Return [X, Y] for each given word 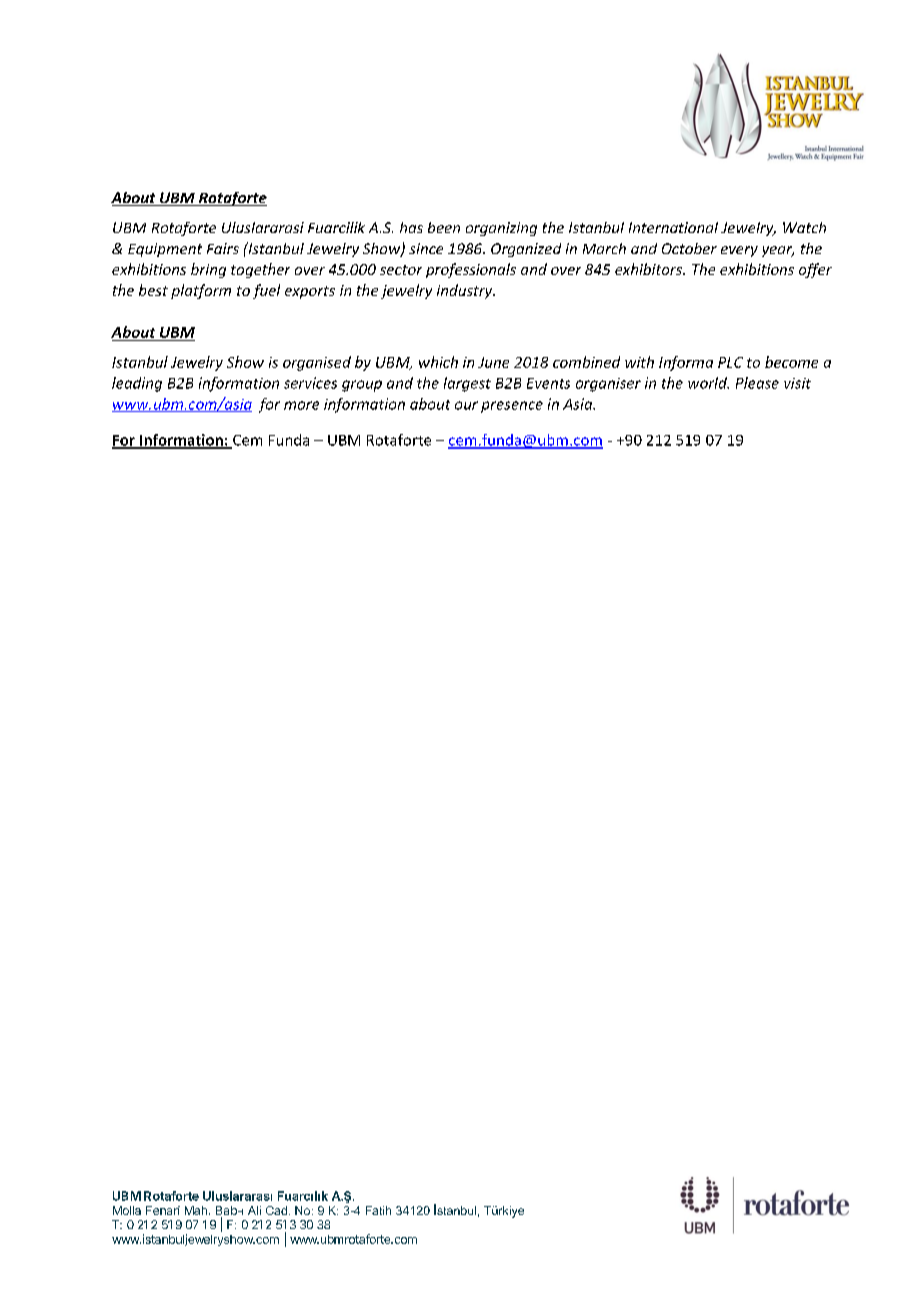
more [301, 405]
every [739, 251]
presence [512, 407]
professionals [471, 270]
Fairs [223, 248]
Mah [196, 1210]
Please [757, 383]
